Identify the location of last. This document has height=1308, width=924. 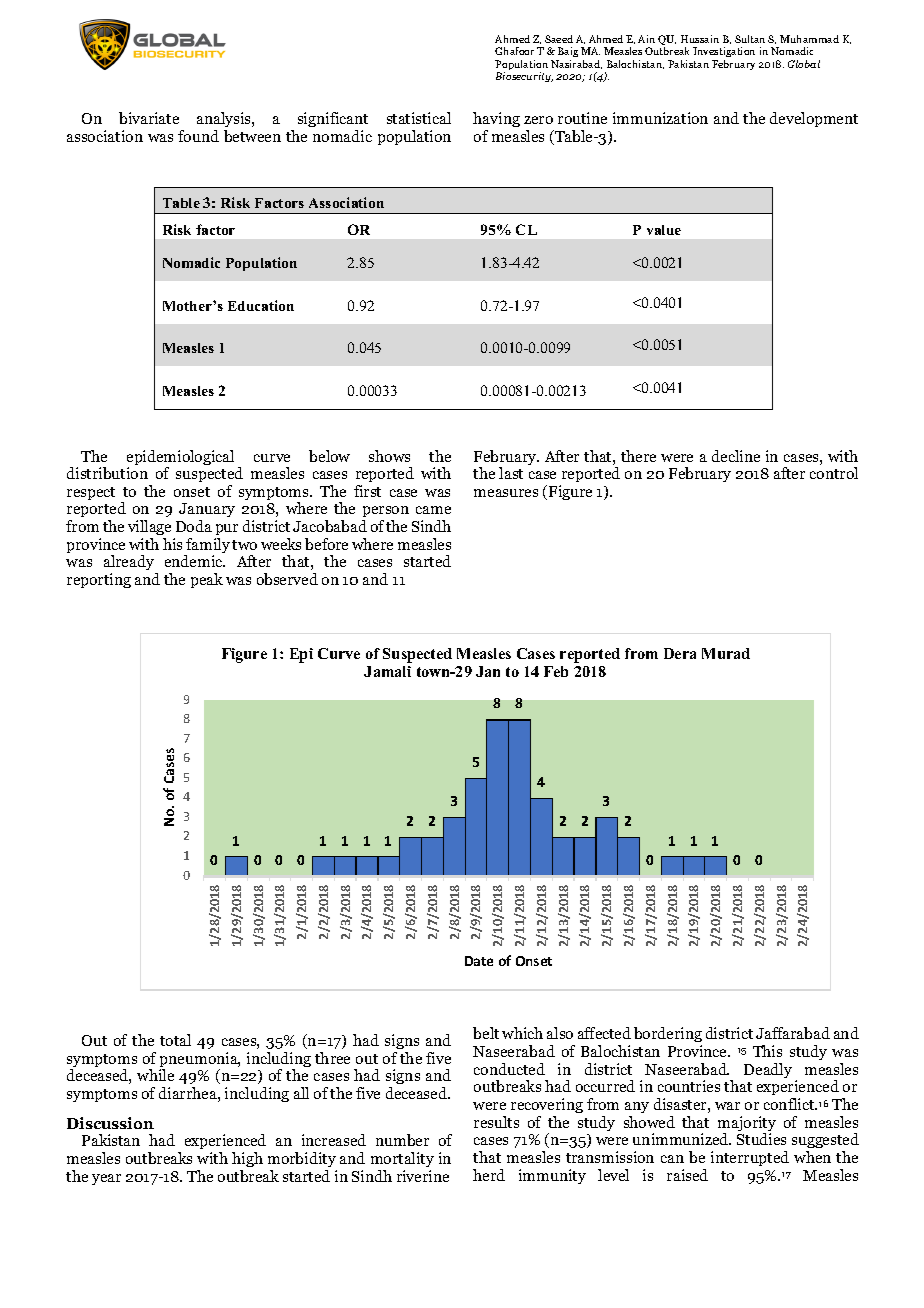
(511, 473).
